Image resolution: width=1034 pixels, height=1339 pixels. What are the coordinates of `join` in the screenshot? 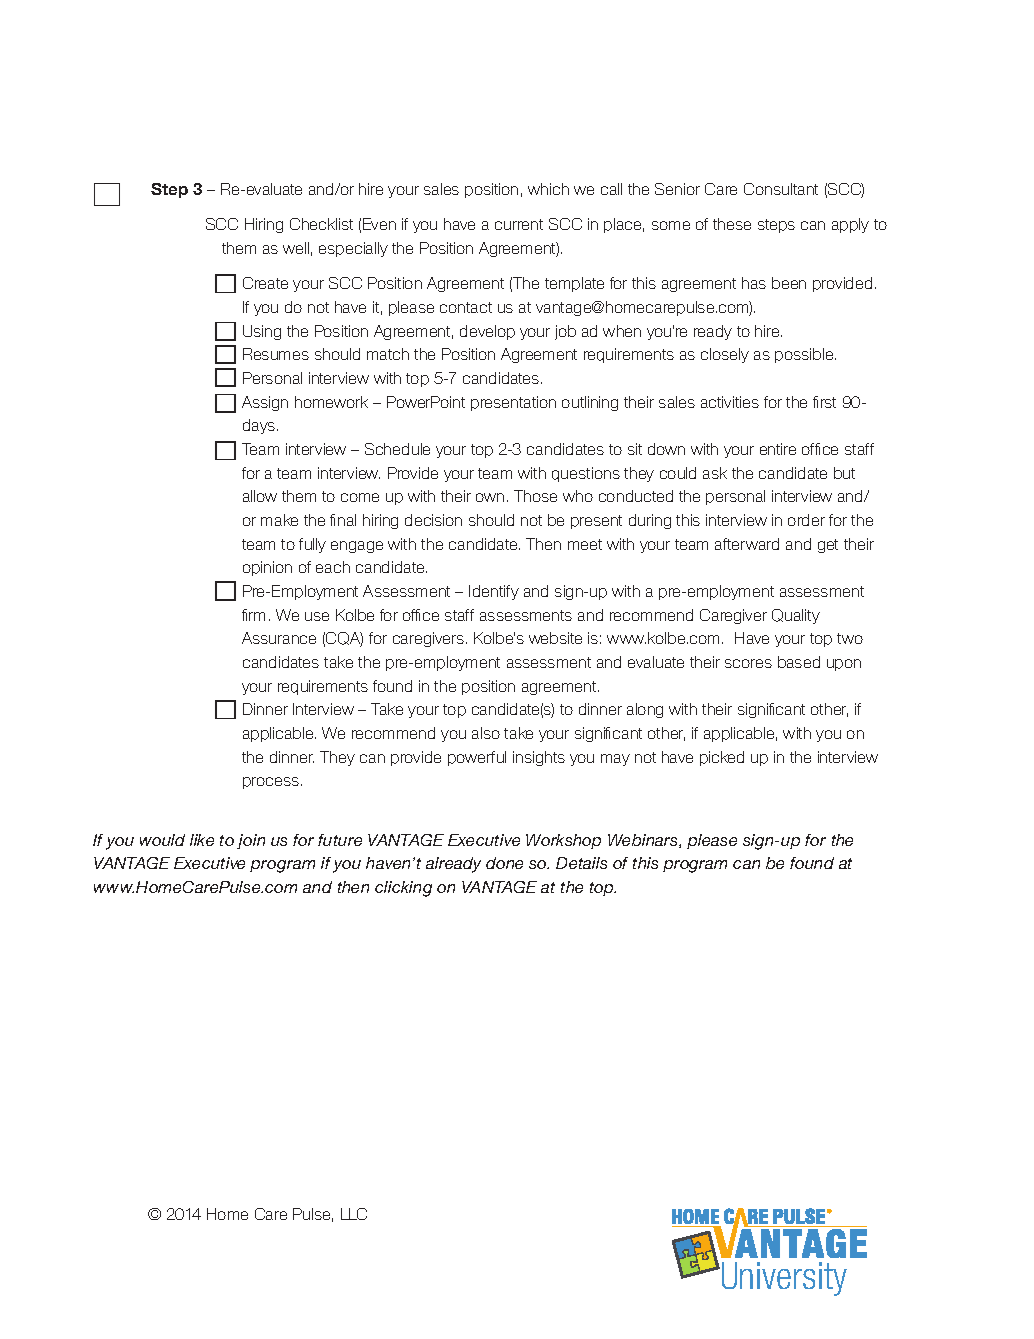 It's located at (251, 841).
